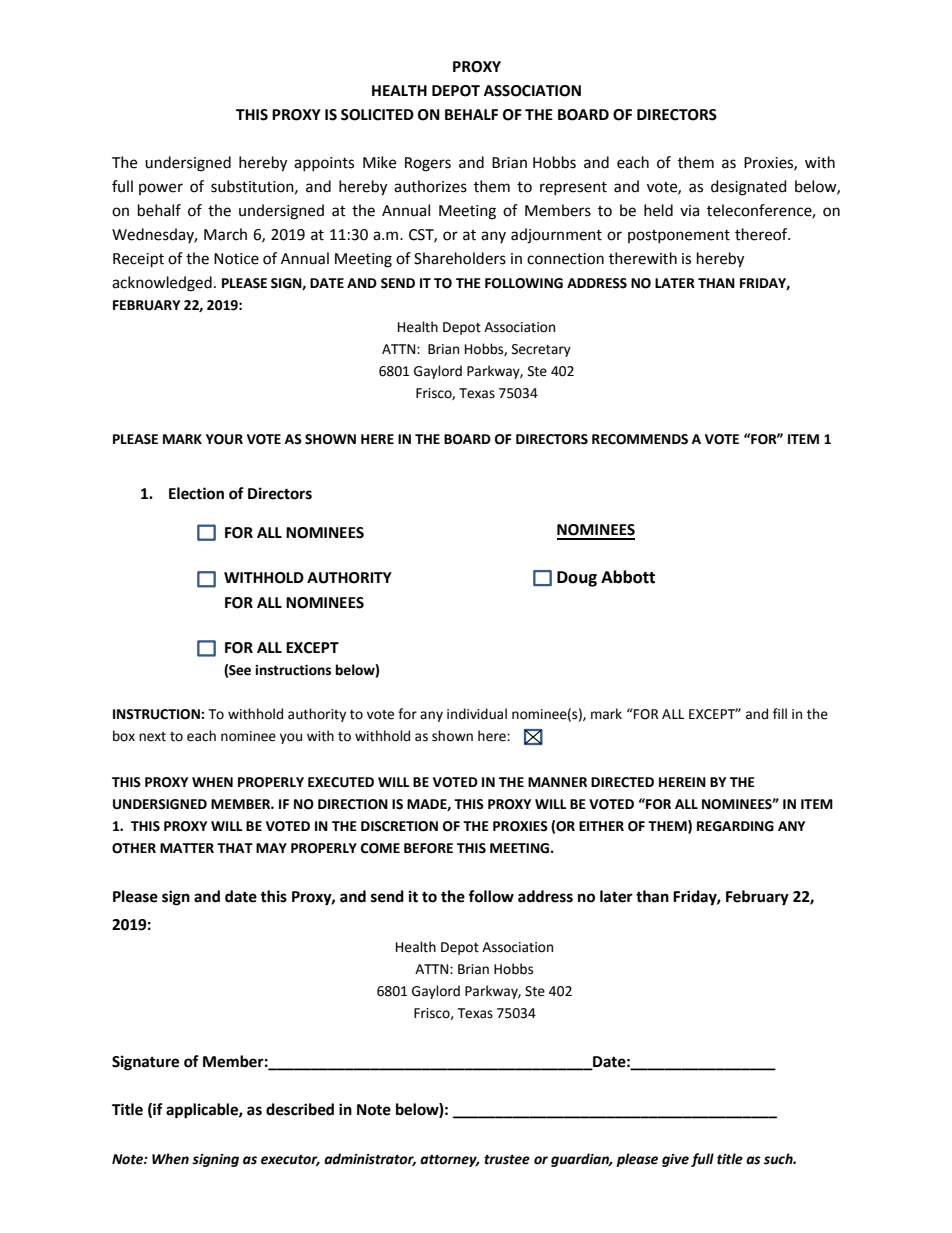 The height and width of the document is (1233, 952). I want to click on trustee, so click(507, 1159).
